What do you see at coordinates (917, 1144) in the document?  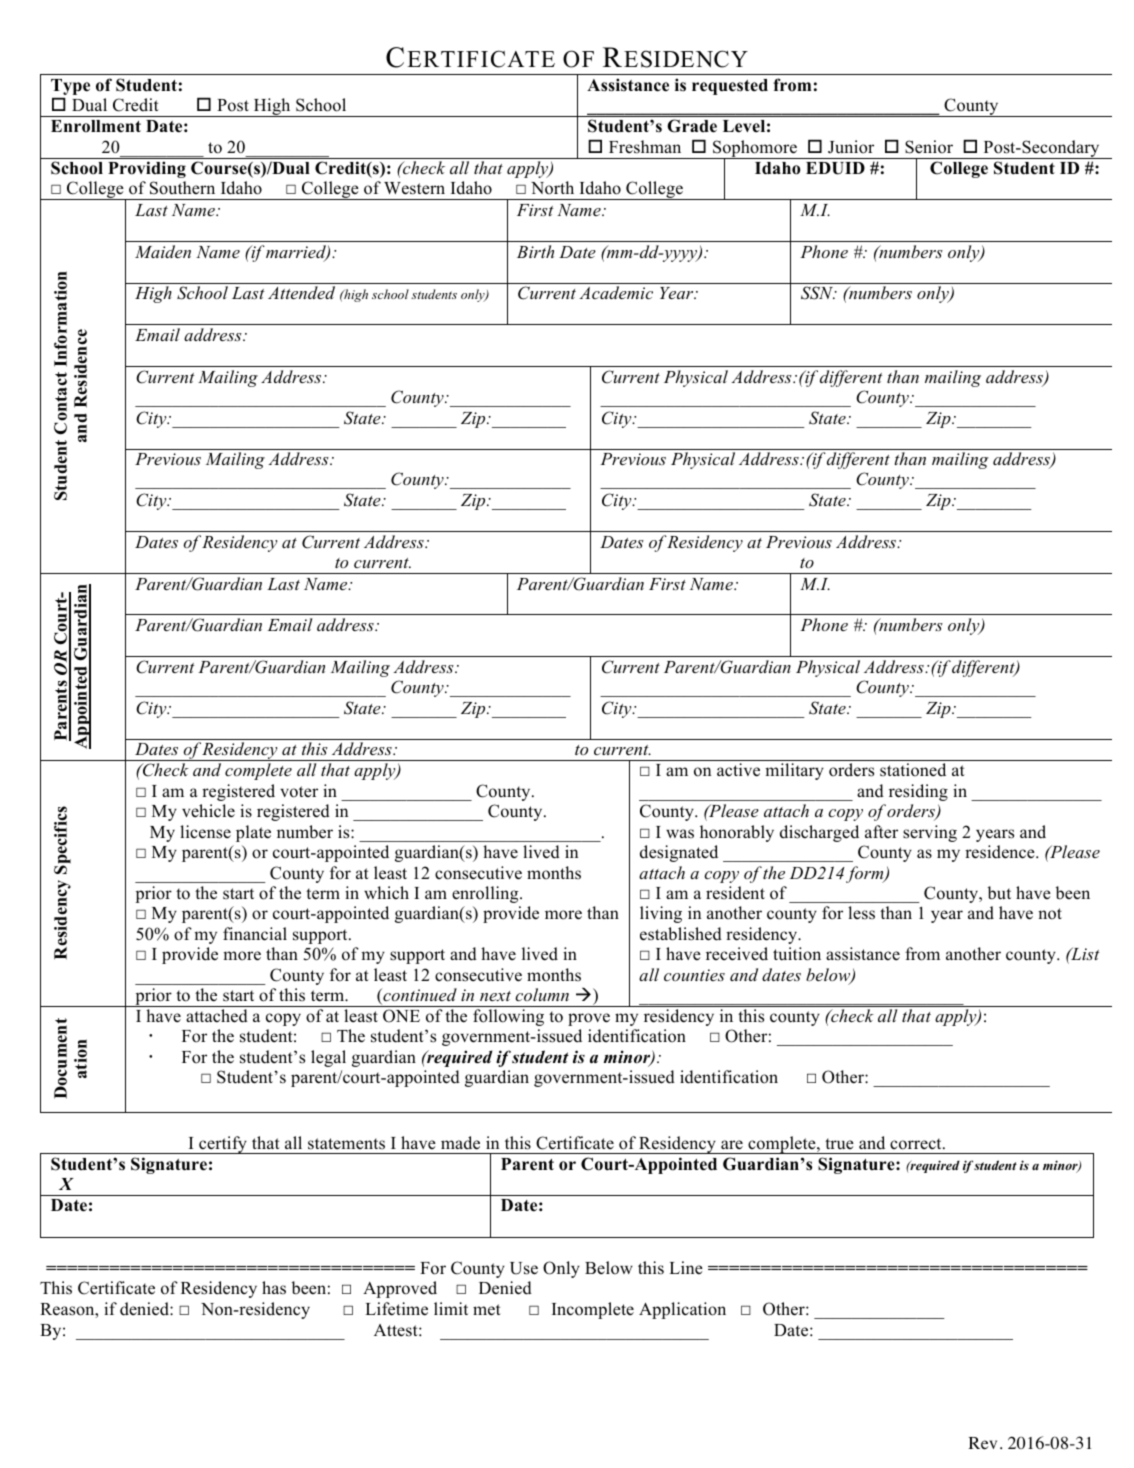 I see `correct` at bounding box center [917, 1144].
